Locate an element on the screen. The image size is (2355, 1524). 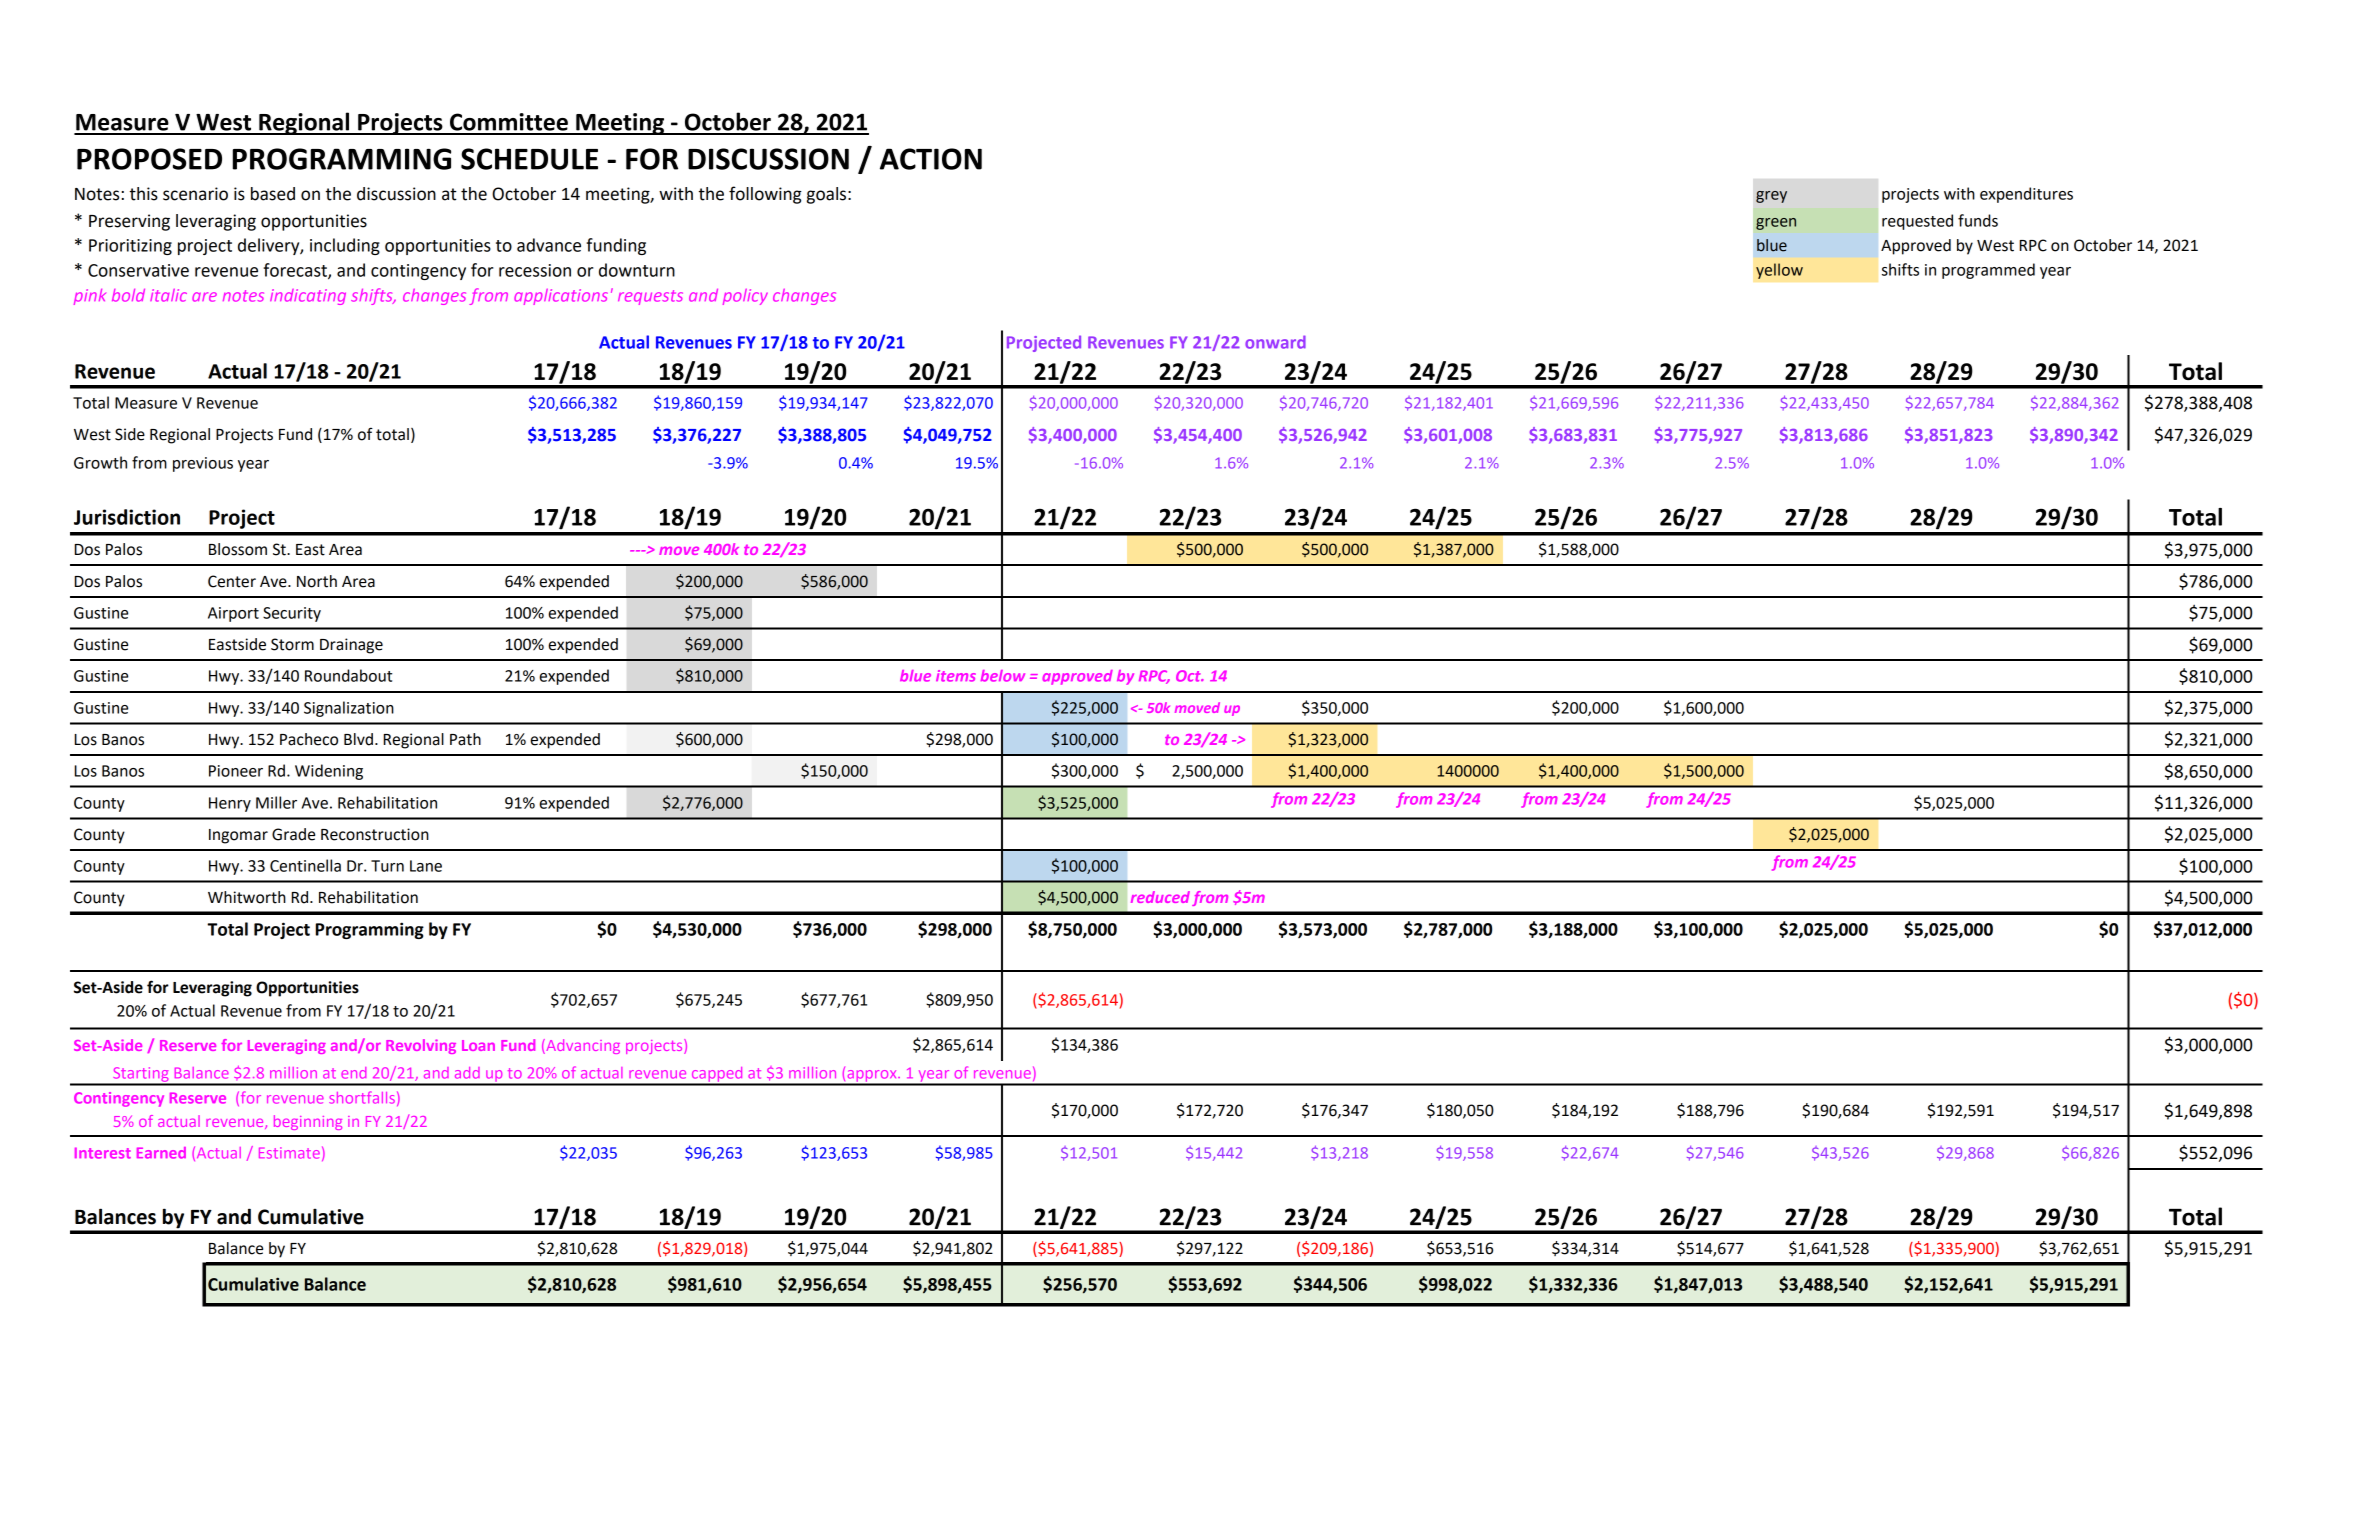
beginning is located at coordinates (308, 1122).
